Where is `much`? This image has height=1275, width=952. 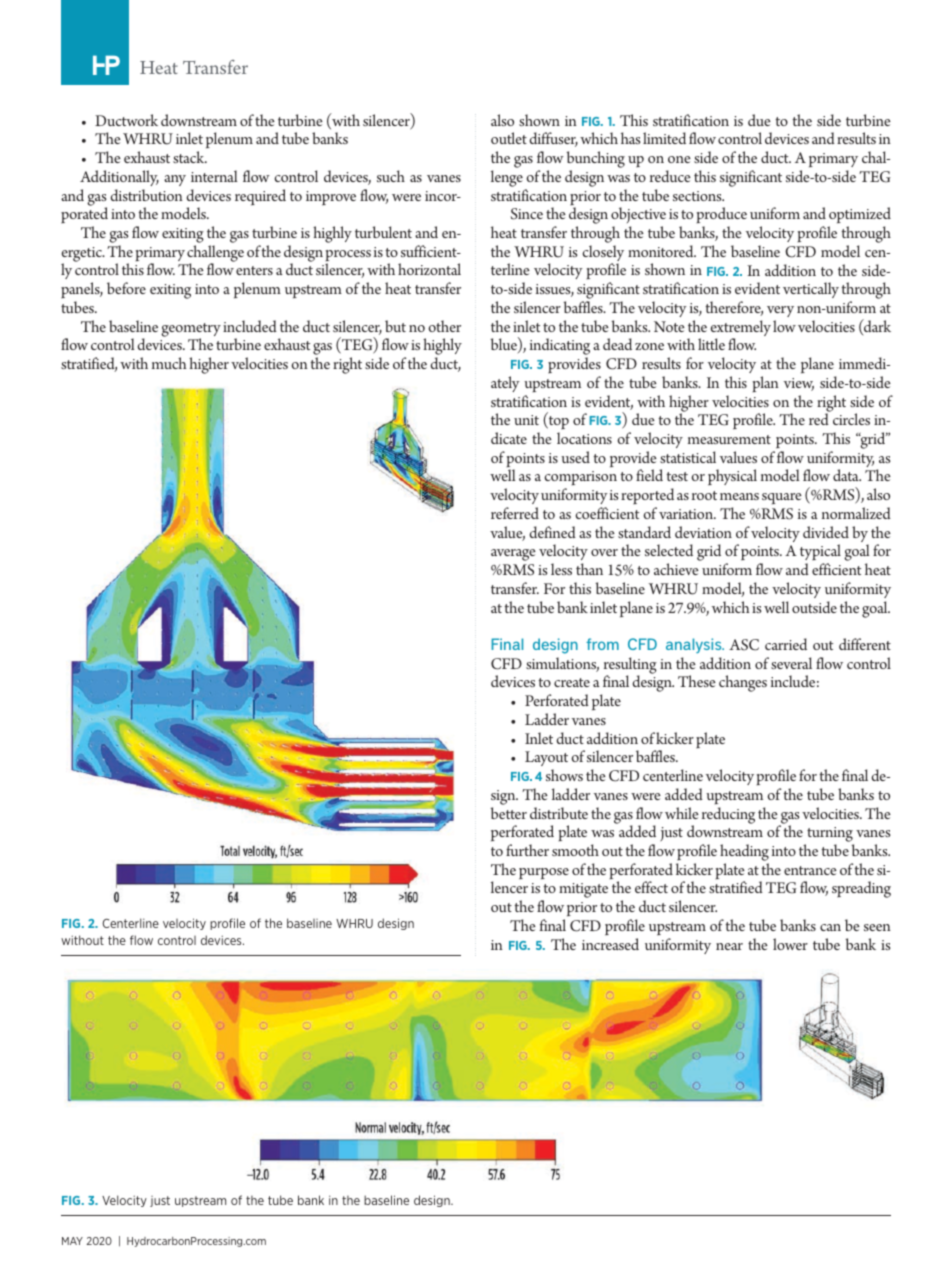
much is located at coordinates (169, 363).
